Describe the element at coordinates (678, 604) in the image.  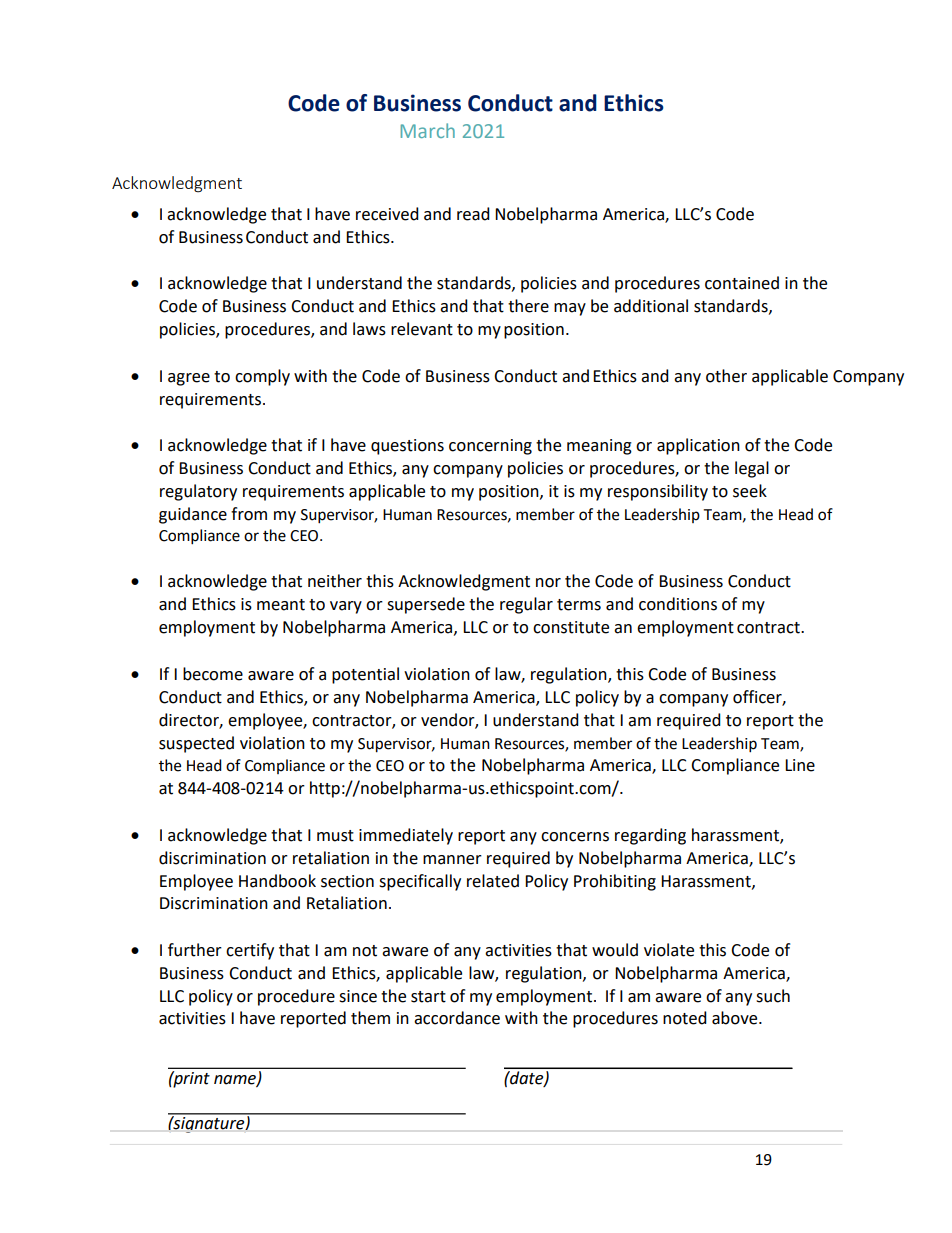
I see `conditions` at that location.
